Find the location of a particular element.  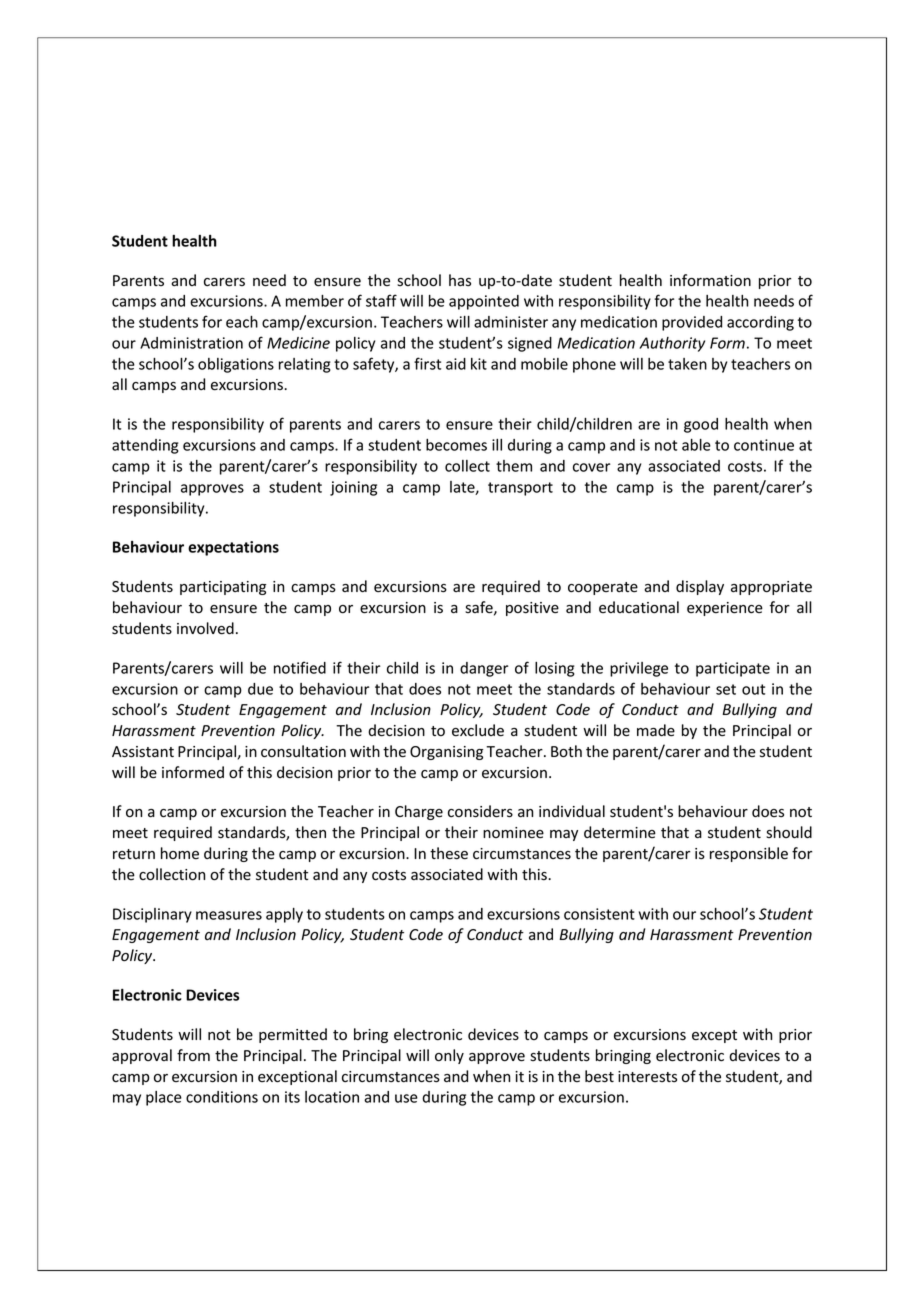

from is located at coordinates (193, 1055).
